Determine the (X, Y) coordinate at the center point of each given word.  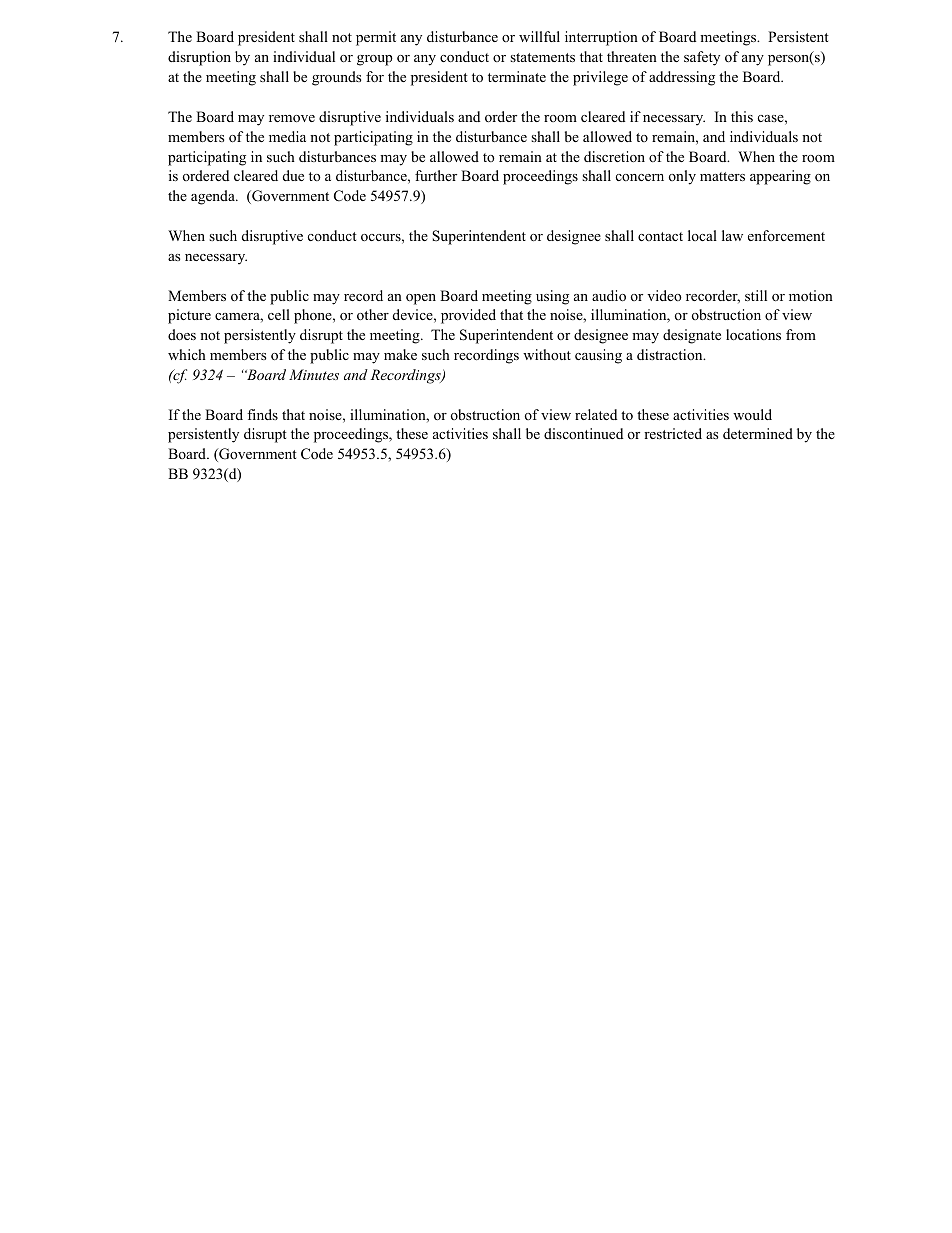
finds (262, 414)
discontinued (583, 433)
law (732, 235)
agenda (214, 197)
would (752, 414)
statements (542, 57)
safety (702, 58)
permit (376, 38)
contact (660, 236)
